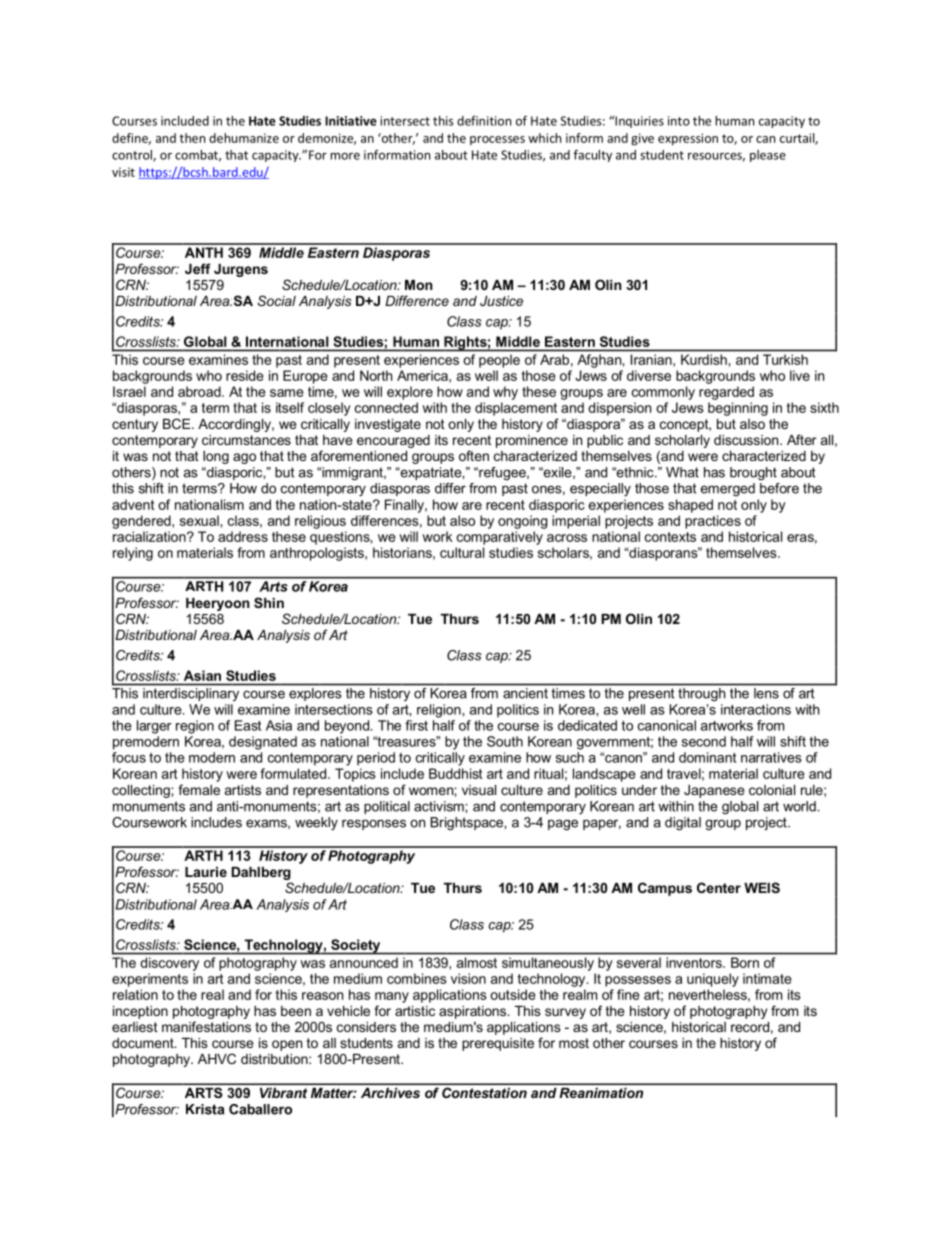 Image resolution: width=952 pixels, height=1233 pixels. I want to click on long, so click(216, 457).
